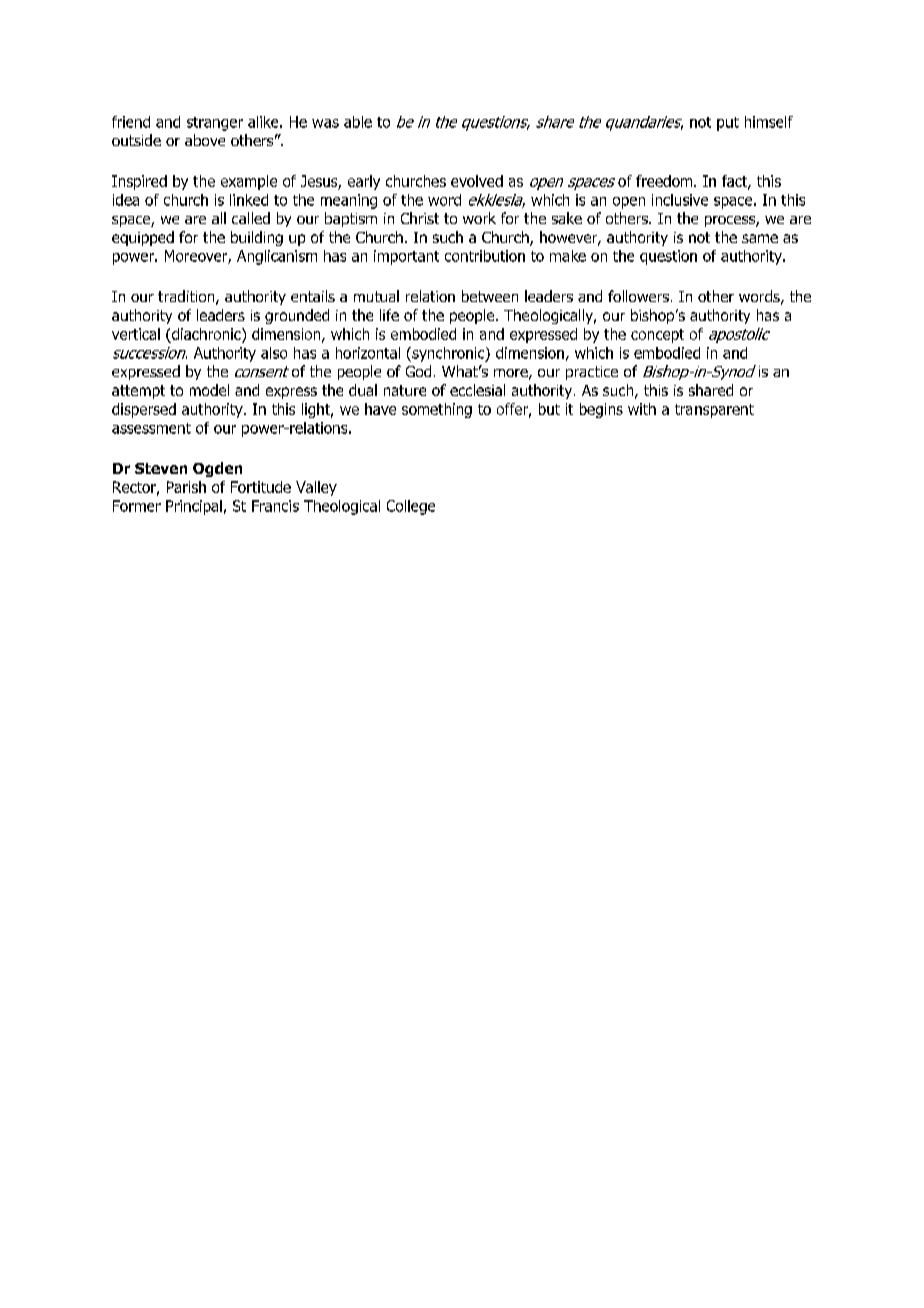  Describe the element at coordinates (389, 315) in the page. I see `life` at that location.
